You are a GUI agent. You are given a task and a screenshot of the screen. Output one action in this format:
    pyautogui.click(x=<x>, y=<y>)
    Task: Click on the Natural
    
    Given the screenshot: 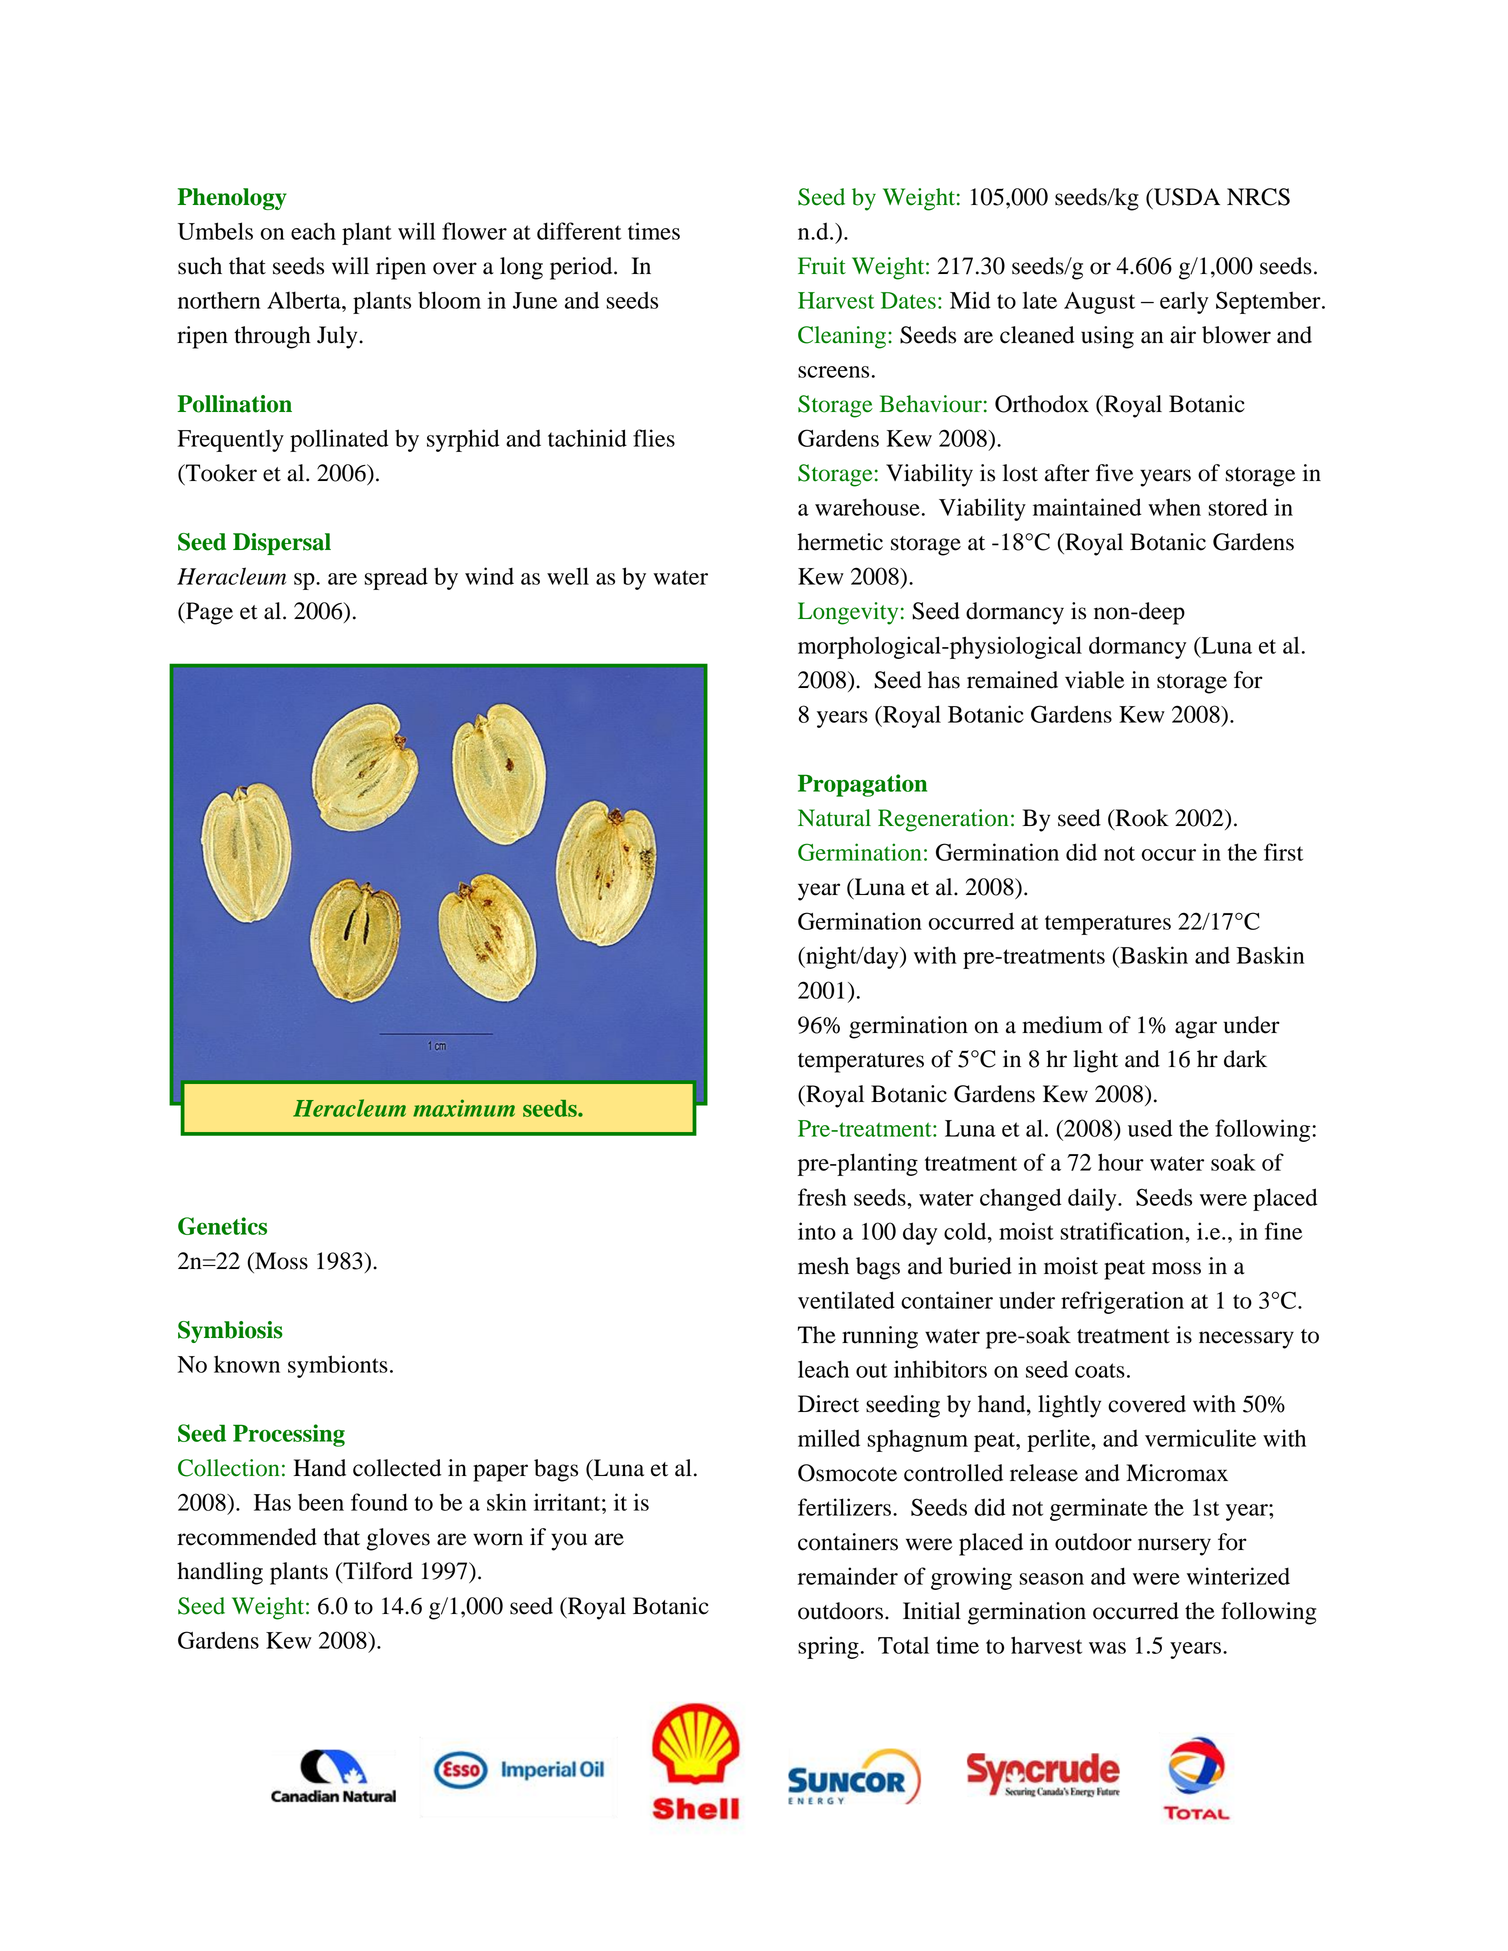 What is the action you would take?
    pyautogui.click(x=834, y=818)
